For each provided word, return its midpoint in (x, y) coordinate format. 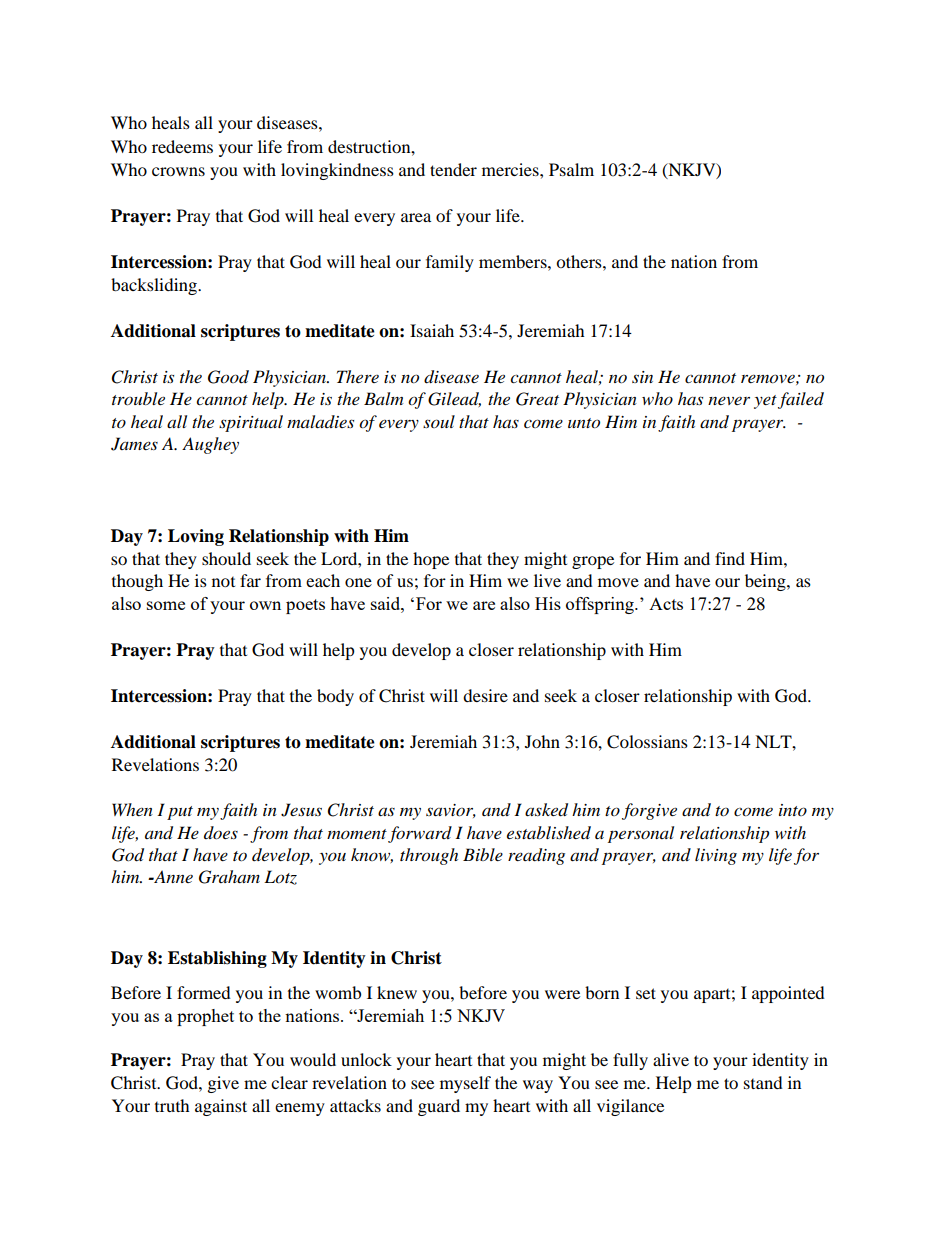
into (793, 810)
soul (439, 421)
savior (451, 811)
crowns (178, 171)
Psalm (571, 169)
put (180, 813)
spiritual (251, 423)
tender (453, 169)
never (729, 400)
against (221, 1107)
